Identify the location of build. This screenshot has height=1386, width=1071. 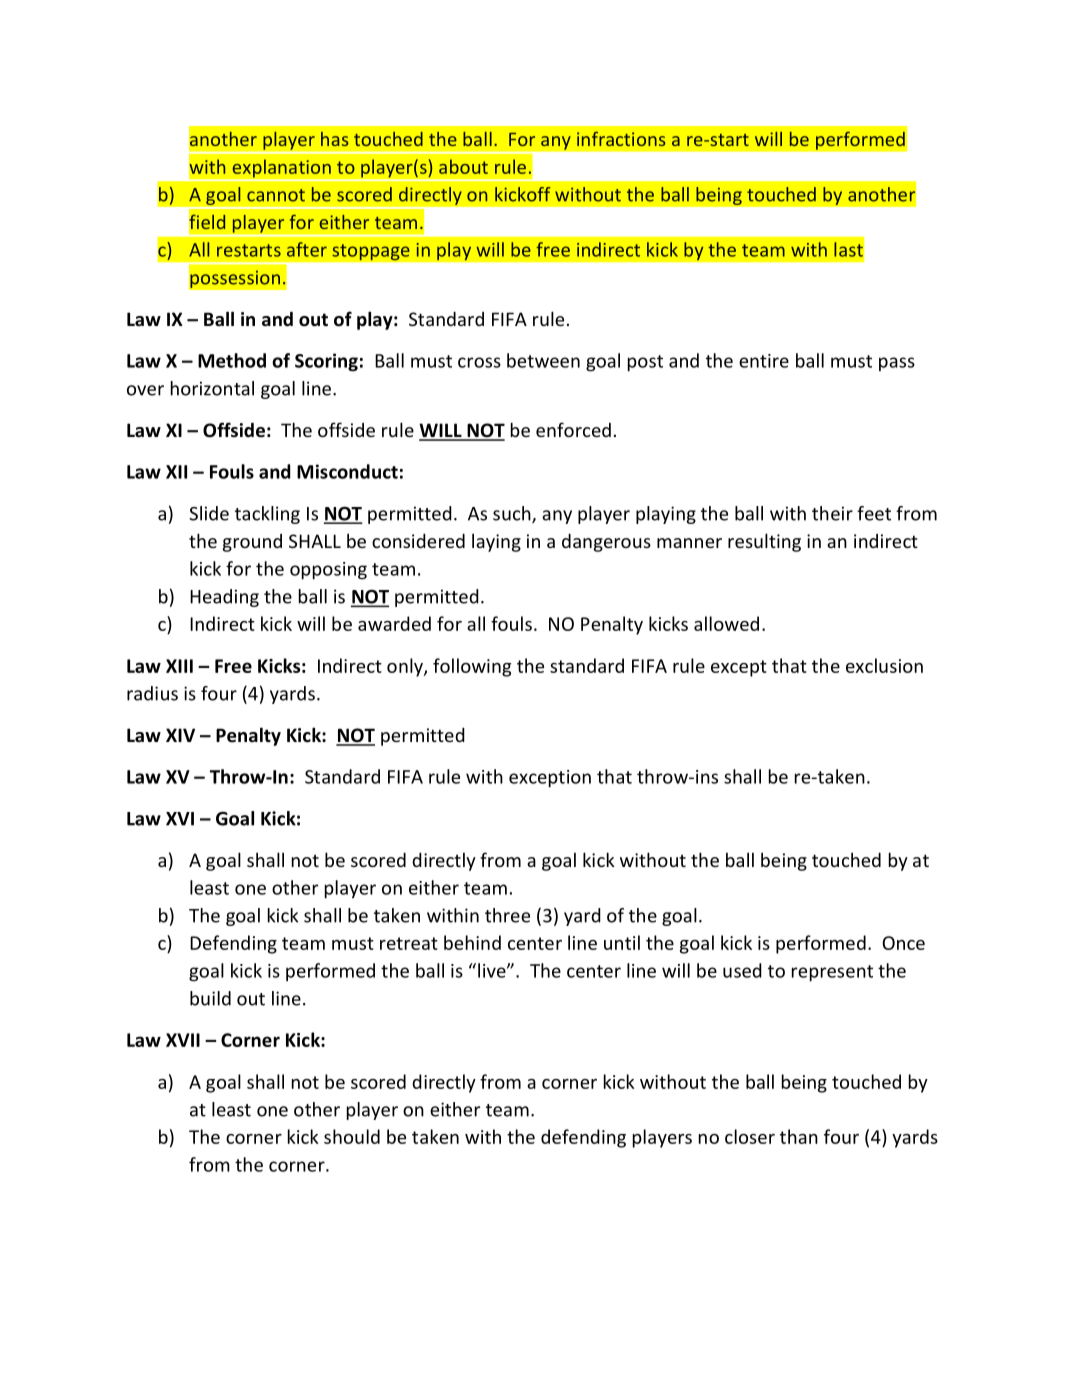
(210, 998).
